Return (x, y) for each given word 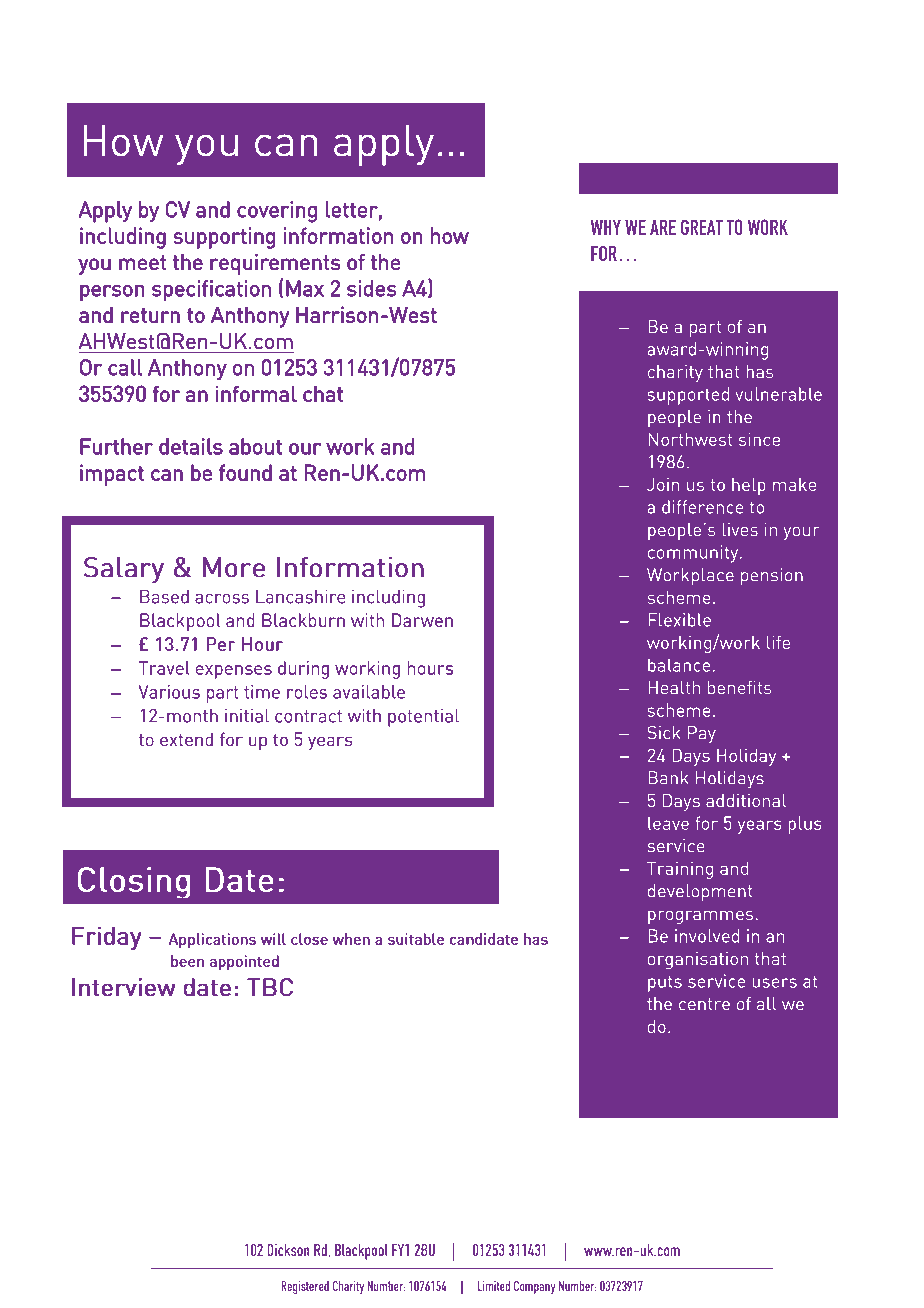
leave (668, 823)
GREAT (702, 227)
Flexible (679, 620)
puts (665, 984)
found (245, 472)
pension (772, 577)
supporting (224, 238)
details (191, 446)
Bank (668, 778)
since (759, 439)
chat (323, 393)
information (338, 235)
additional (746, 800)
